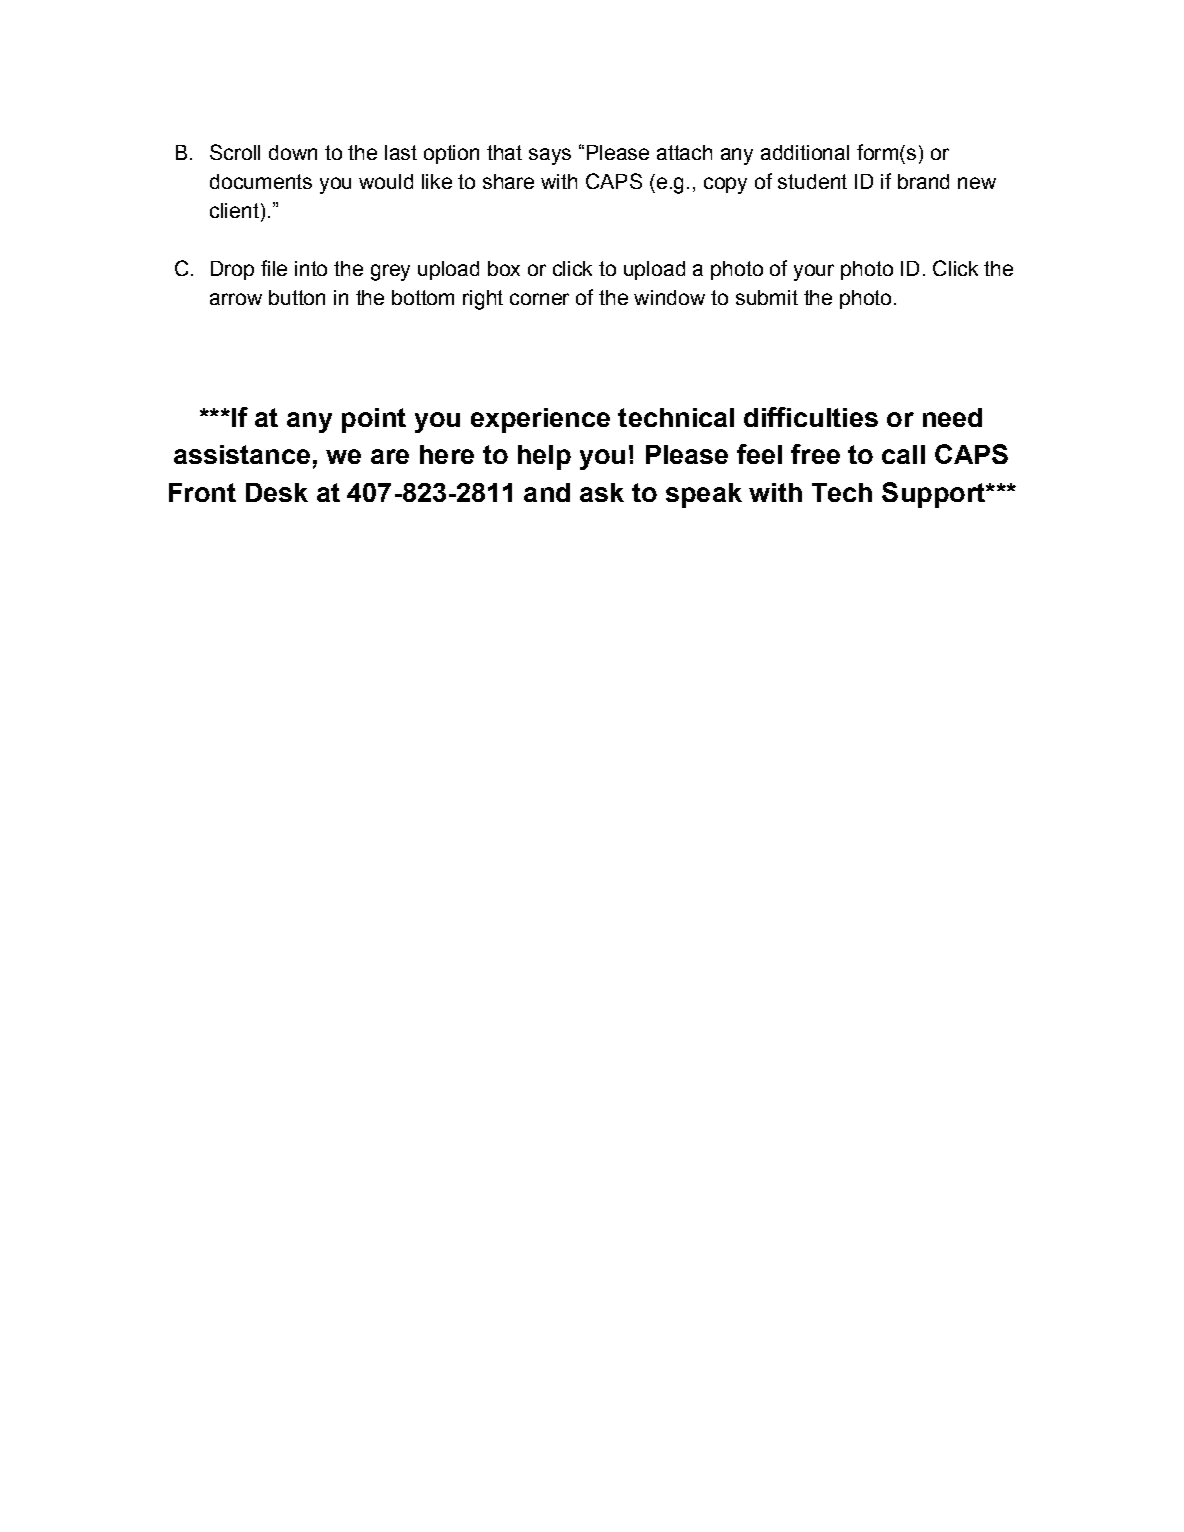  What do you see at coordinates (602, 492) in the document?
I see `ask` at bounding box center [602, 492].
